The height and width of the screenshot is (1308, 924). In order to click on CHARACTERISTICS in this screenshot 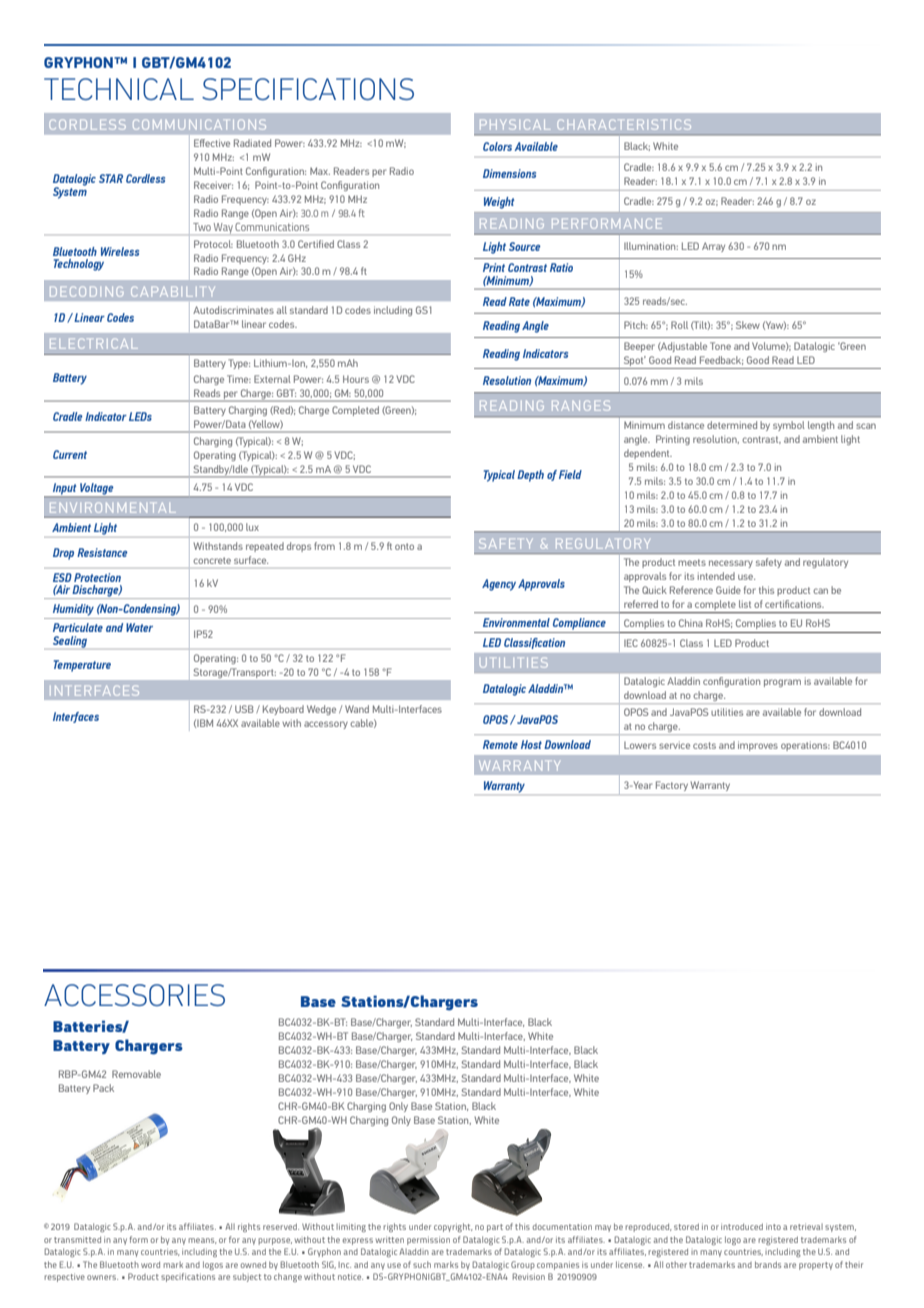, I will do `click(624, 124)`.
